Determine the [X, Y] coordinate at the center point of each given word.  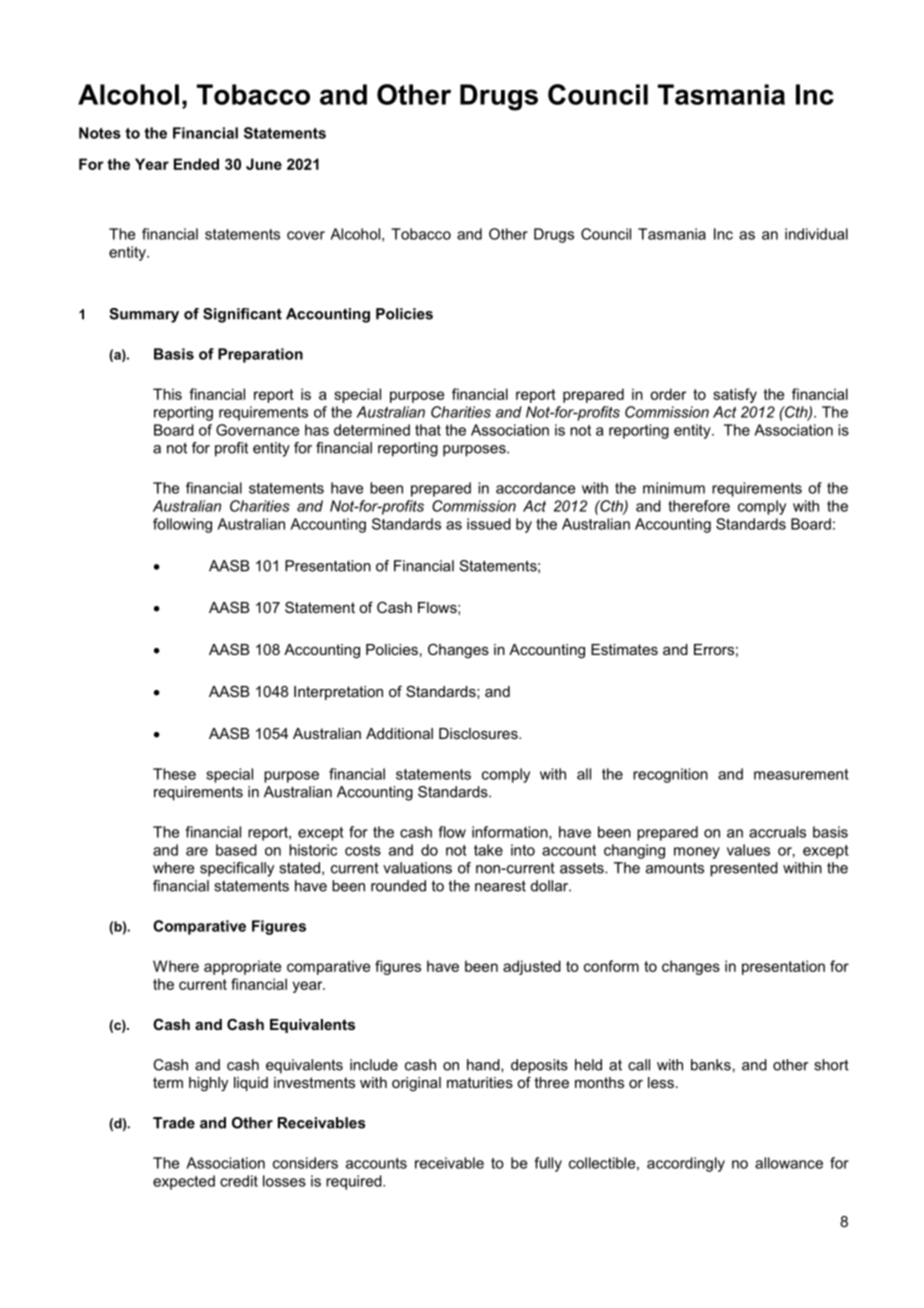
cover [306, 235]
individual [816, 234]
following [182, 525]
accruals [777, 832]
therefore [699, 506]
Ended [196, 164]
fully [548, 1164]
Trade [174, 1123]
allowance [789, 1163]
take [488, 850]
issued [489, 524]
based [236, 850]
